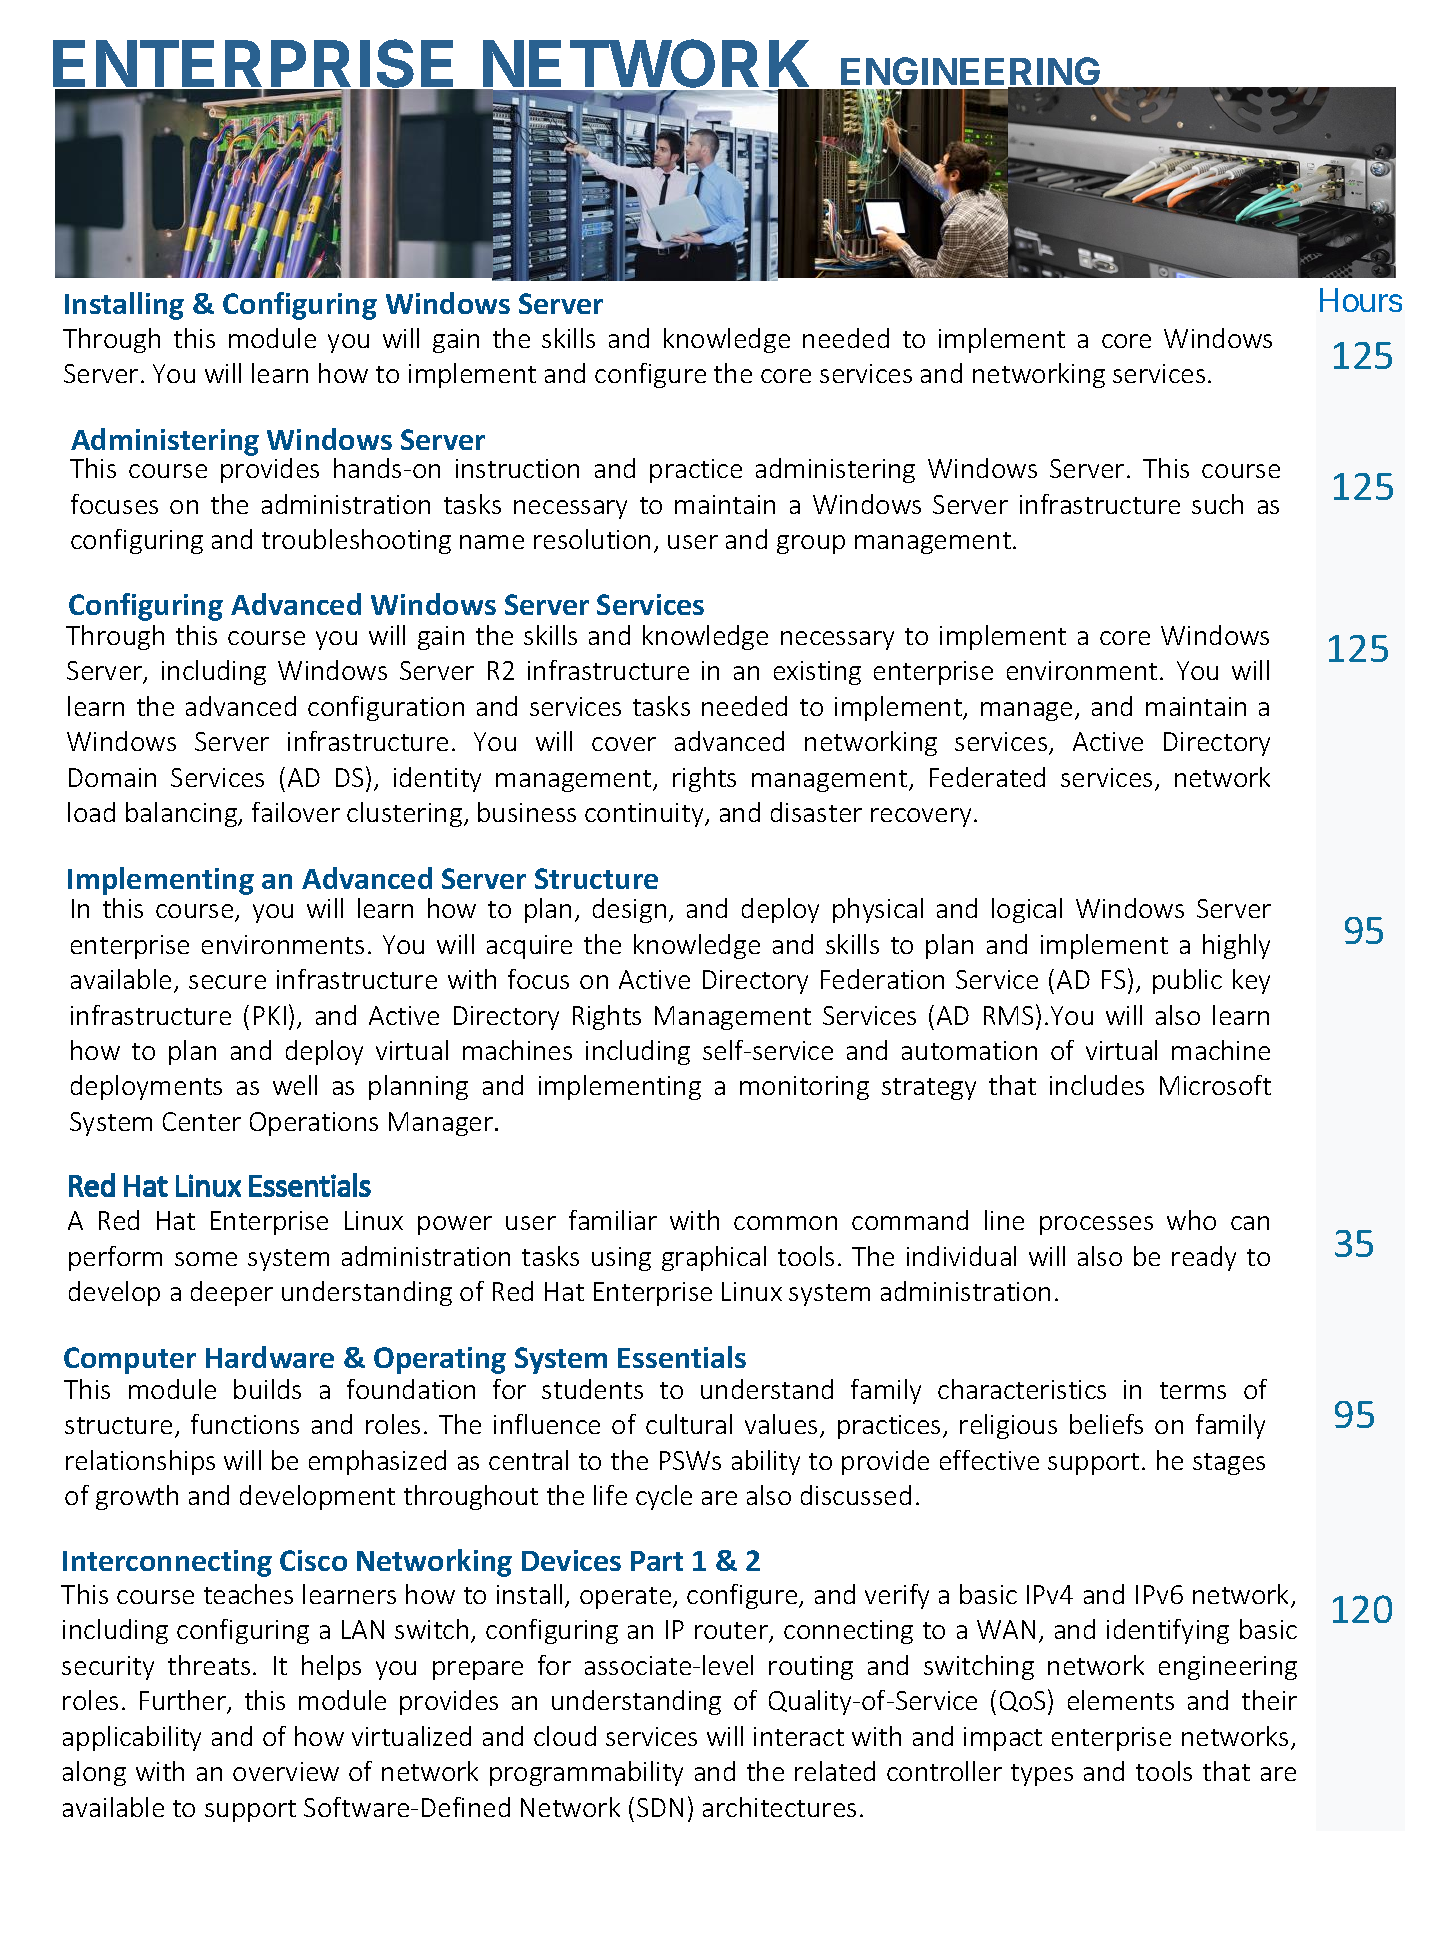 The image size is (1451, 1934). I want to click on monitoring, so click(804, 1088).
